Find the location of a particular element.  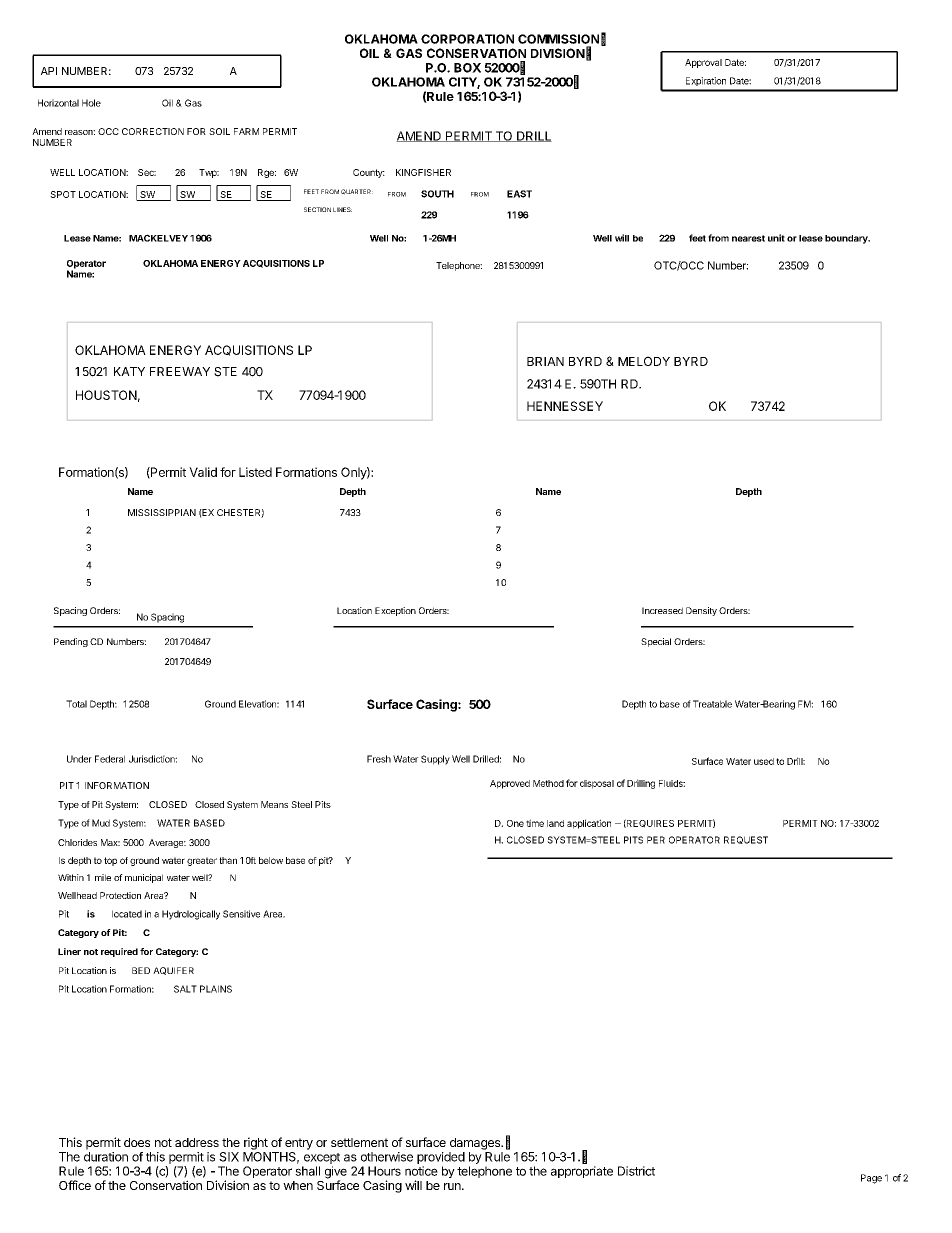

Hole is located at coordinates (91, 103).
